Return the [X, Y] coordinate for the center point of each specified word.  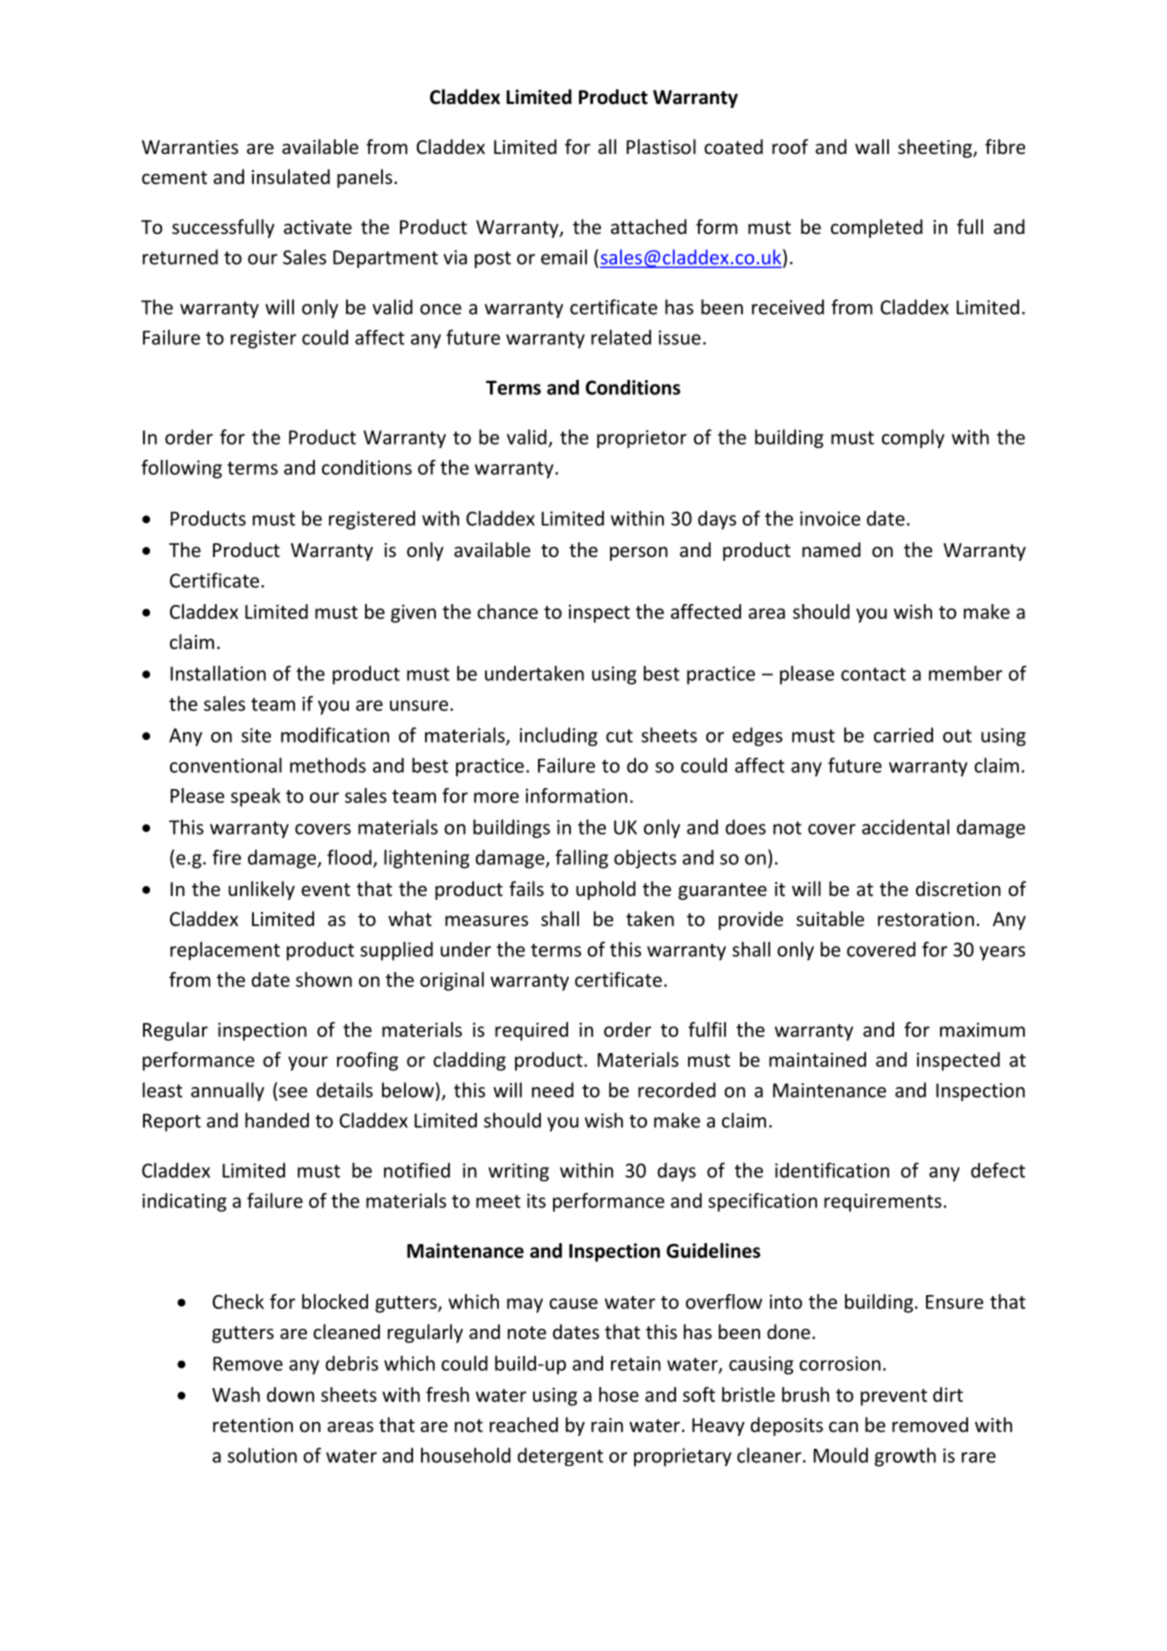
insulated [291, 176]
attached [649, 226]
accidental [905, 827]
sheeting [936, 148]
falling [581, 859]
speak [256, 797]
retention [253, 1425]
